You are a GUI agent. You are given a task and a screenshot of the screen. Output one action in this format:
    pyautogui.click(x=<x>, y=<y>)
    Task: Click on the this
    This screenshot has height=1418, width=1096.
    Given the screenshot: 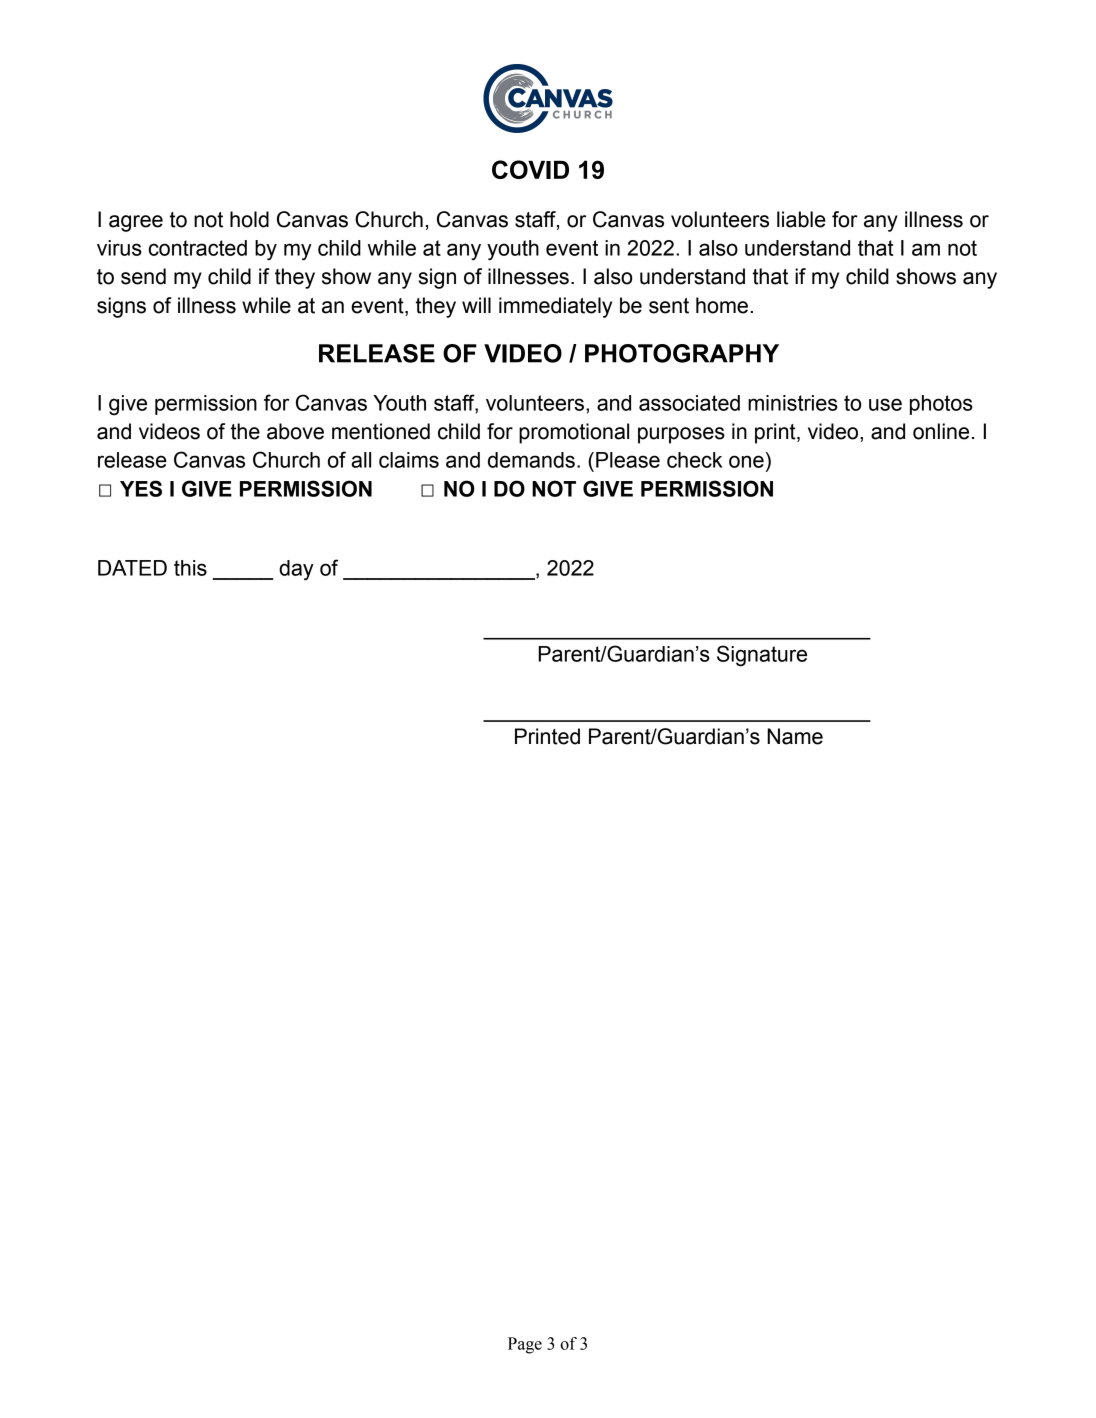 What is the action you would take?
    pyautogui.click(x=190, y=568)
